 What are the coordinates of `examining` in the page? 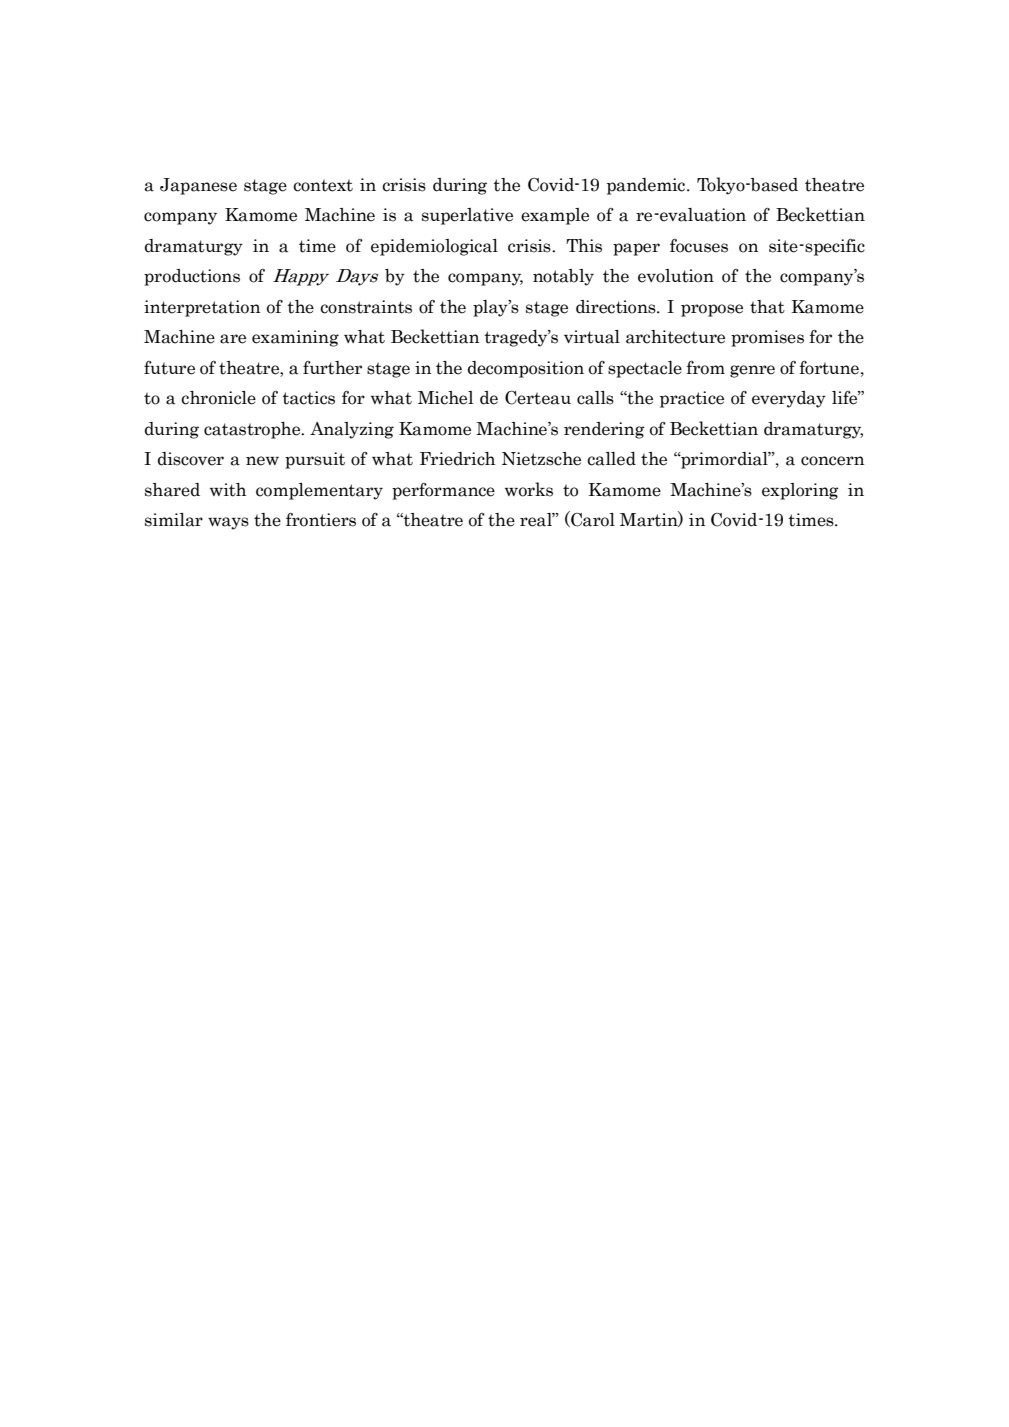 It's located at (295, 338).
